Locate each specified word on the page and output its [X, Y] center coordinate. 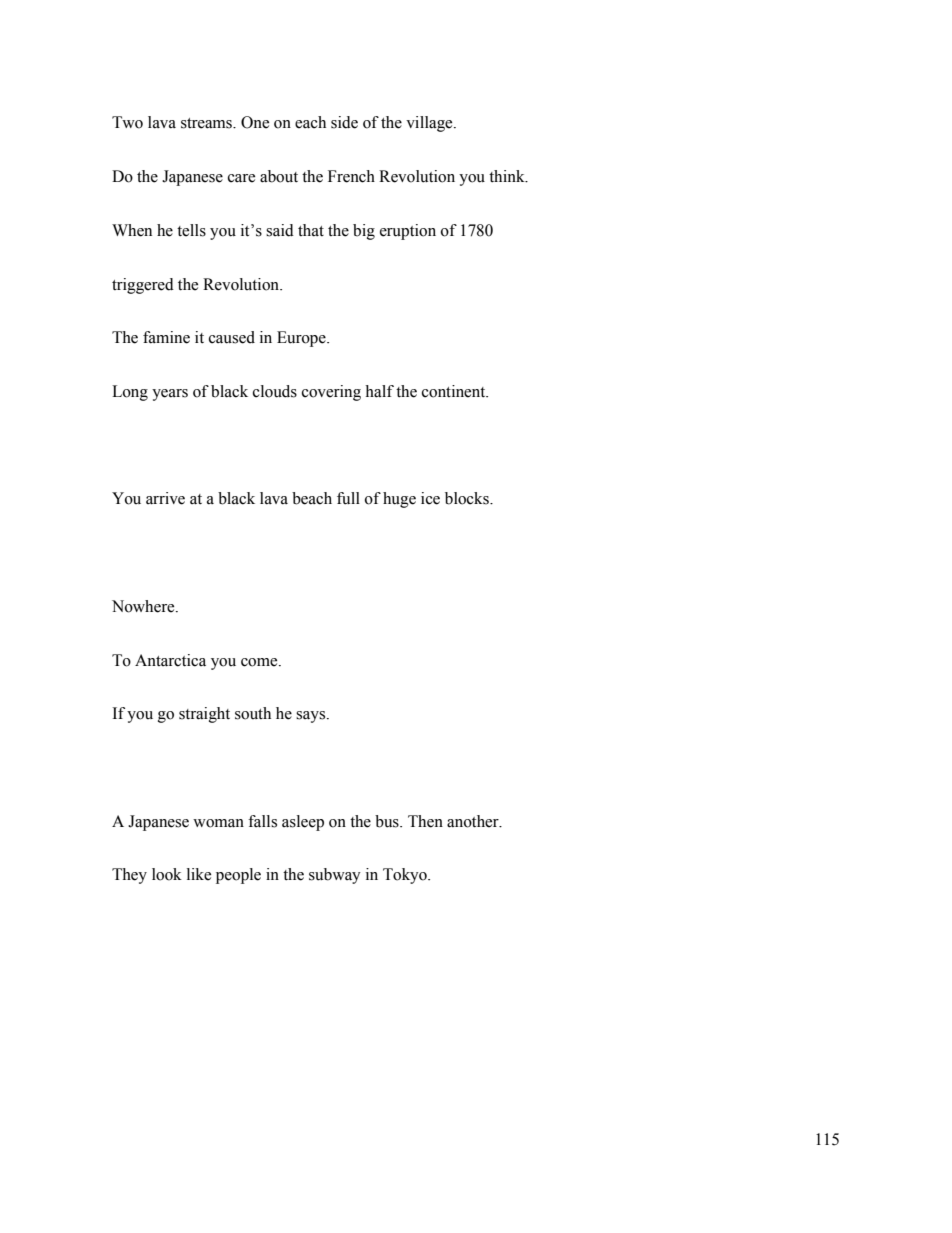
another [474, 821]
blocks [468, 498]
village [430, 124]
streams [207, 123]
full [348, 498]
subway [335, 876]
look [167, 874]
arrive [165, 498]
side [344, 122]
